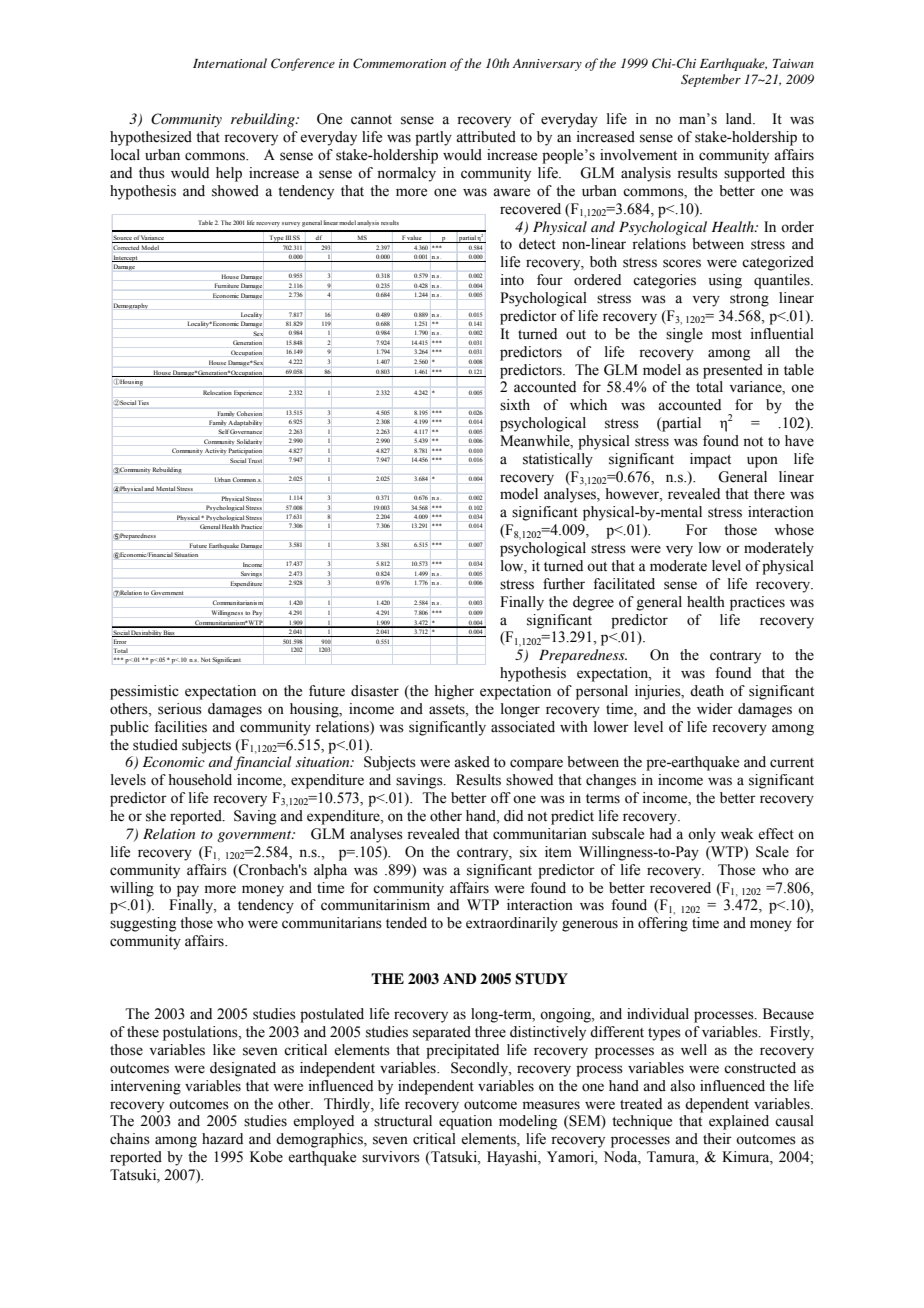  Describe the element at coordinates (512, 280) in the screenshot. I see `into` at that location.
